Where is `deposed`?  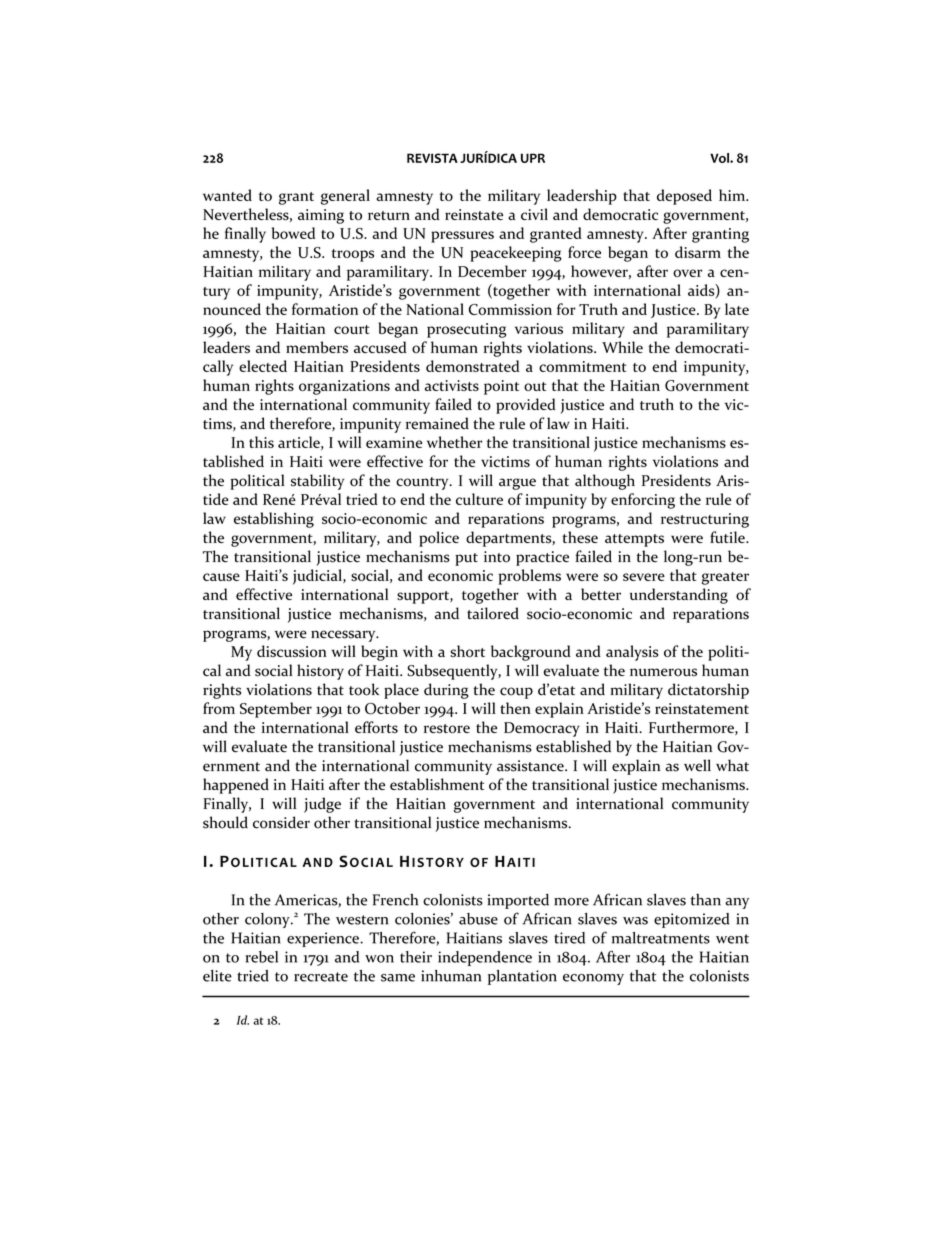
deposed is located at coordinates (684, 197).
